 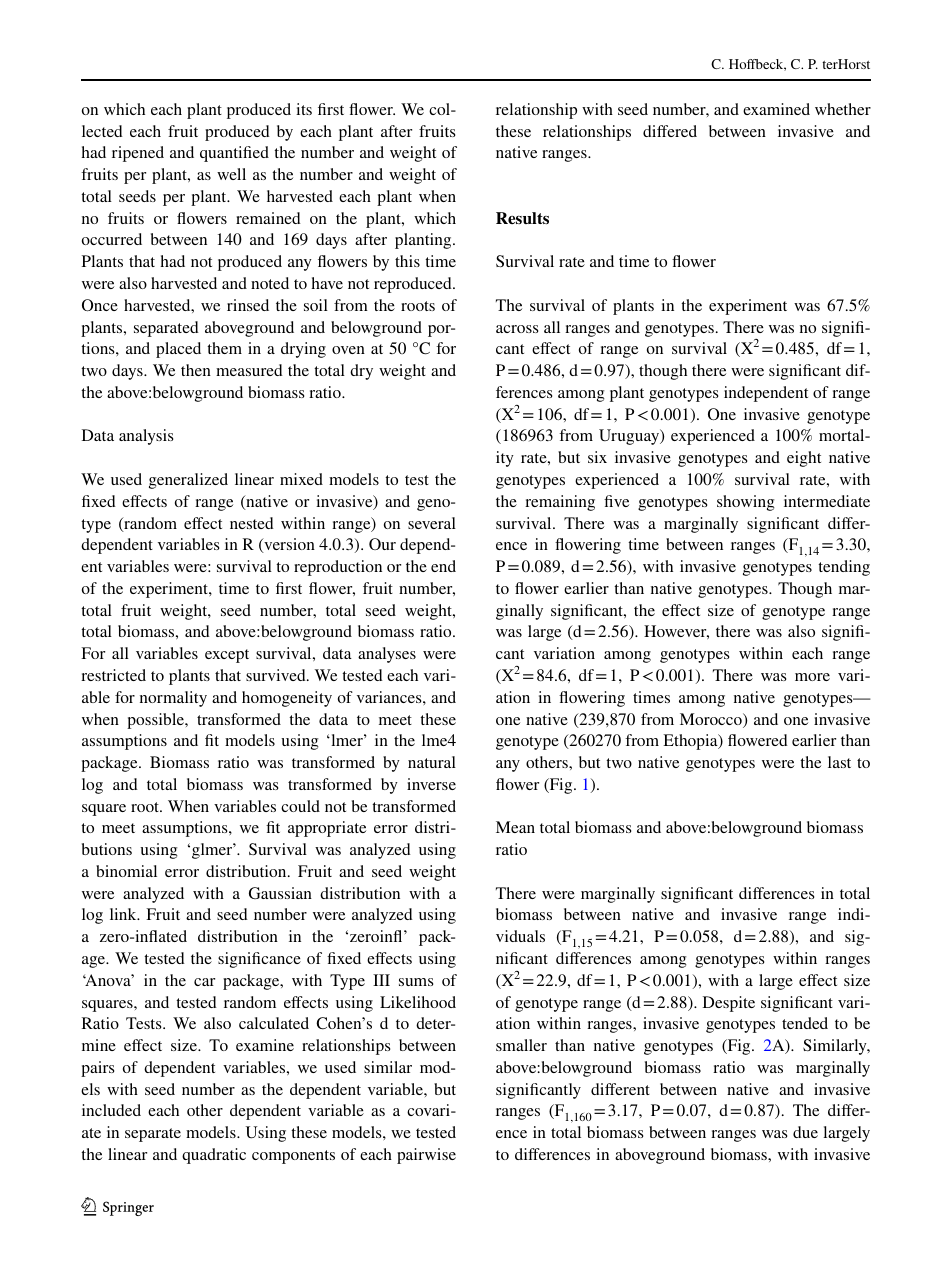 I want to click on ripened, so click(x=138, y=154).
